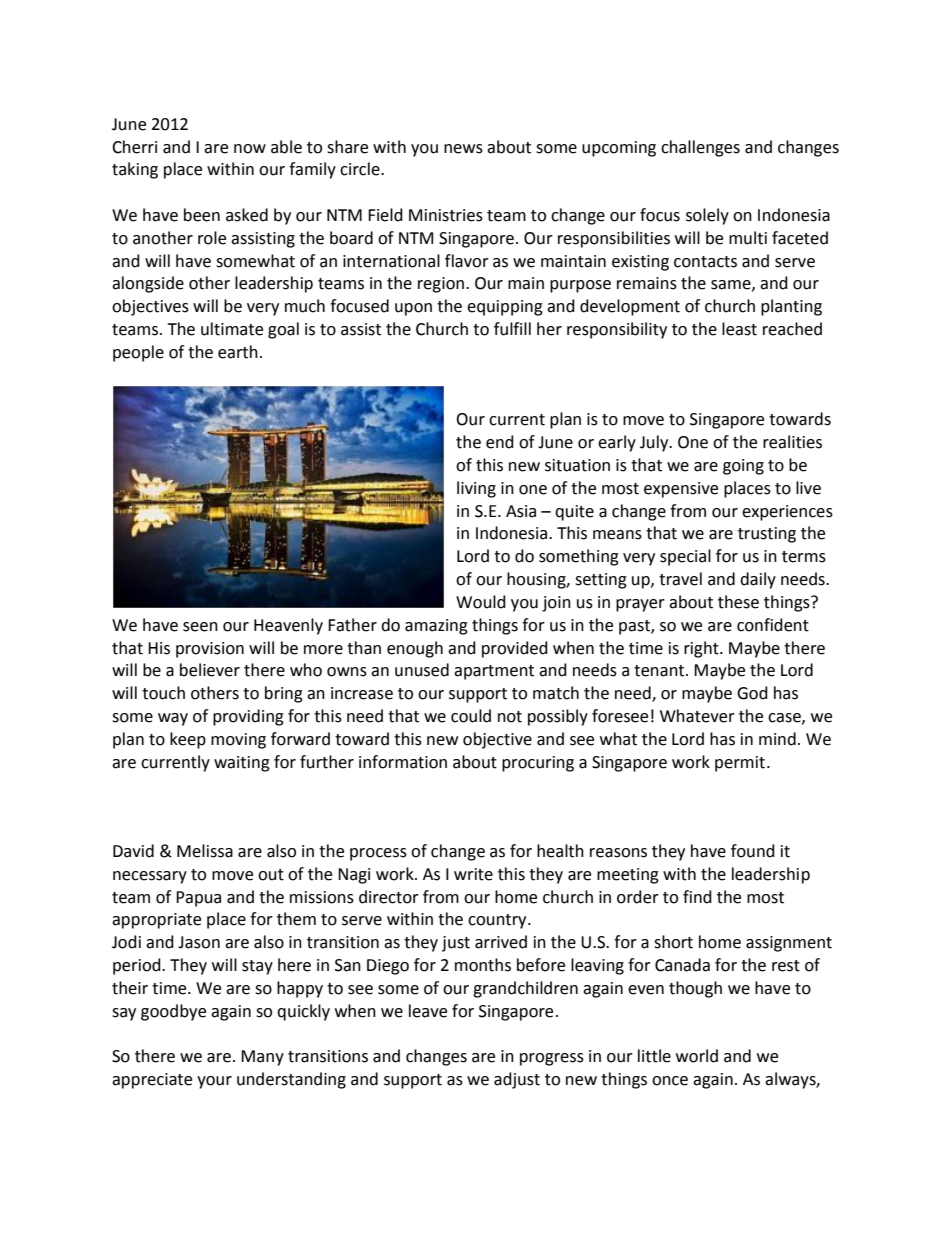 This screenshot has width=952, height=1233. What do you see at coordinates (428, 1011) in the screenshot?
I see `leave` at bounding box center [428, 1011].
